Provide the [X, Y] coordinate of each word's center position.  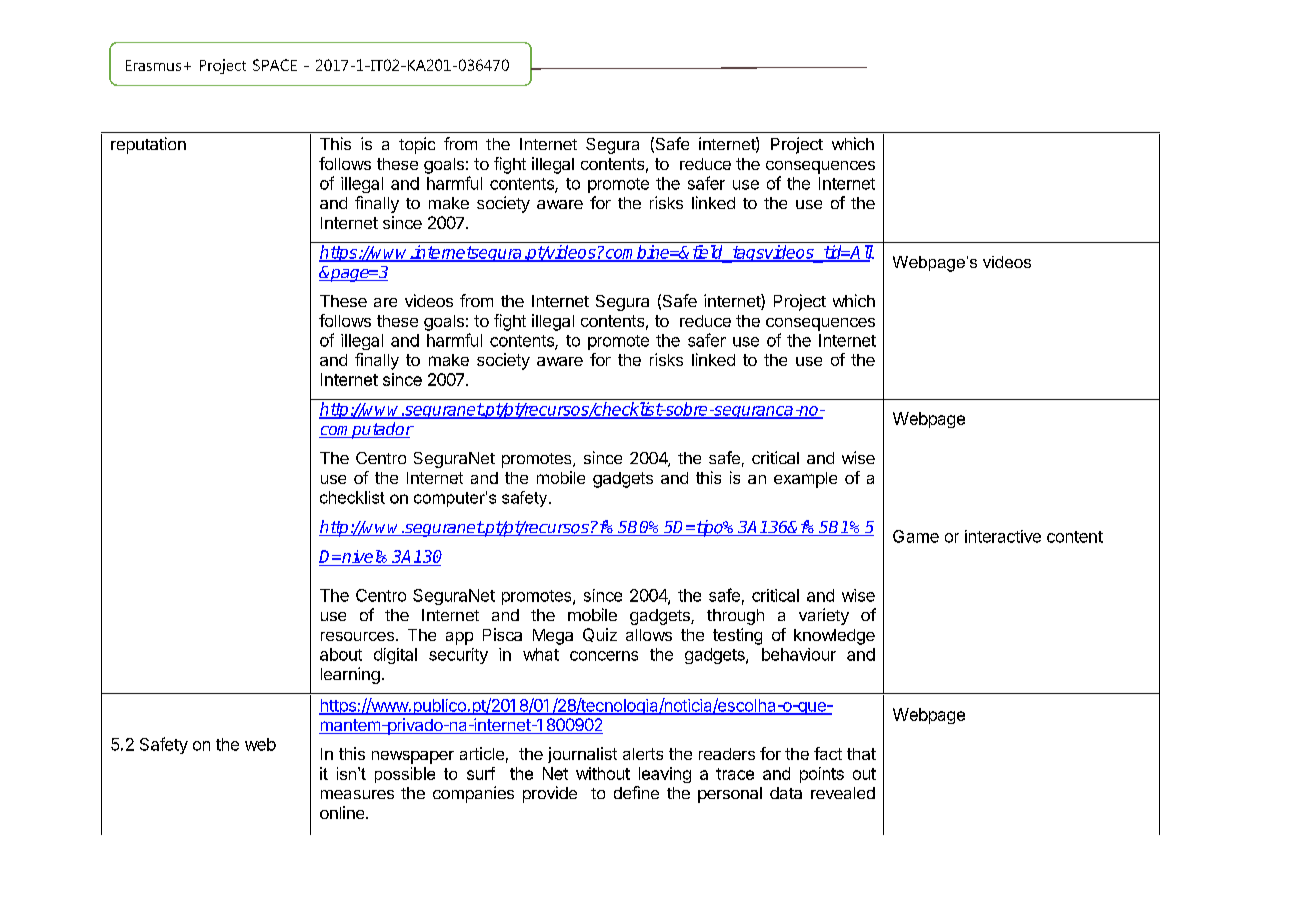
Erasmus [153, 65]
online [343, 812]
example [805, 480]
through [735, 617]
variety [824, 616]
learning [350, 675]
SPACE [275, 65]
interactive [1003, 536]
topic [417, 145]
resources [357, 636]
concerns [604, 656]
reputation [148, 145]
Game [916, 536]
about [341, 654]
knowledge [834, 637]
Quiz [600, 635]
